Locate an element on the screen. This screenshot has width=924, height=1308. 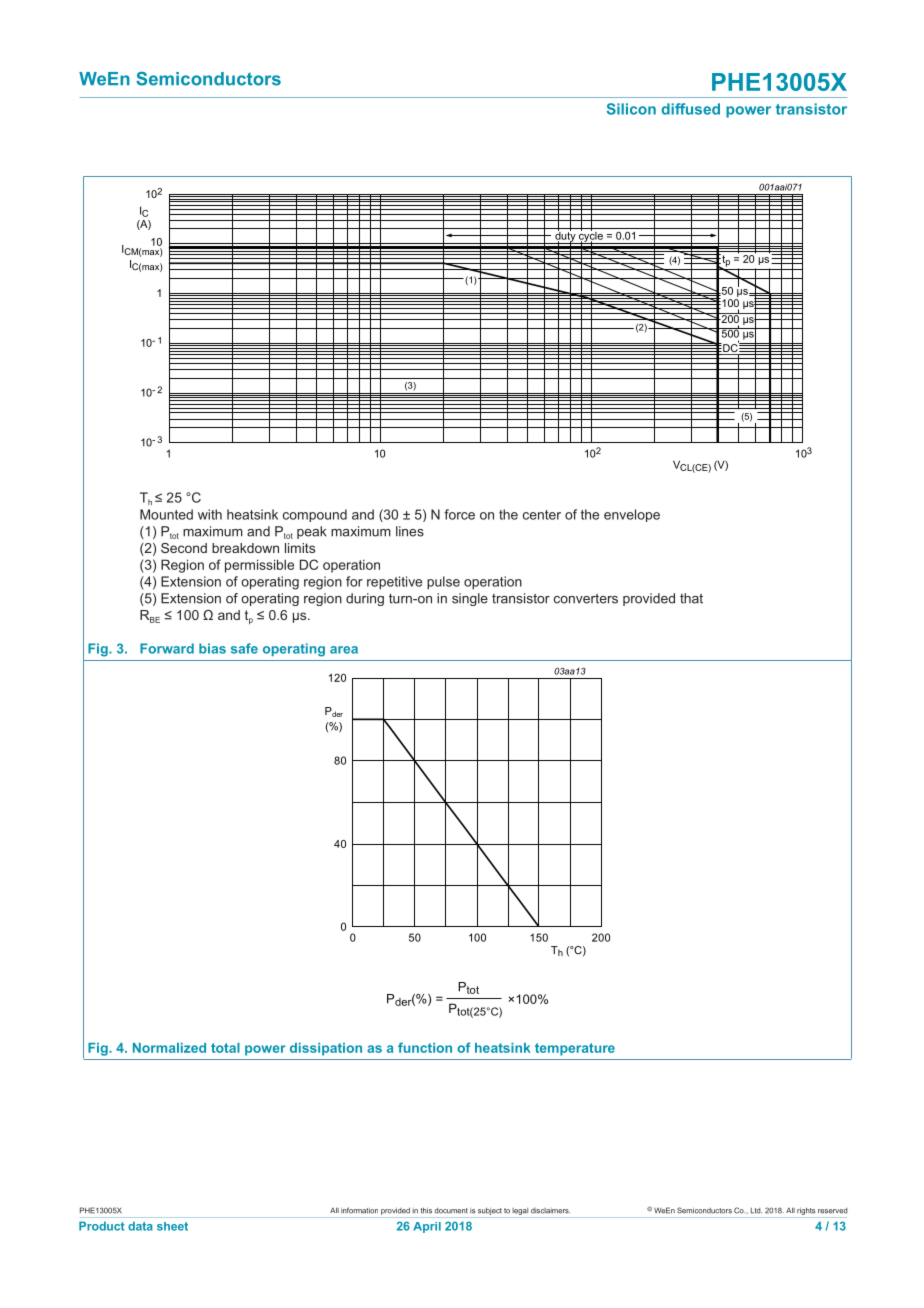
Normalized is located at coordinates (169, 1048).
